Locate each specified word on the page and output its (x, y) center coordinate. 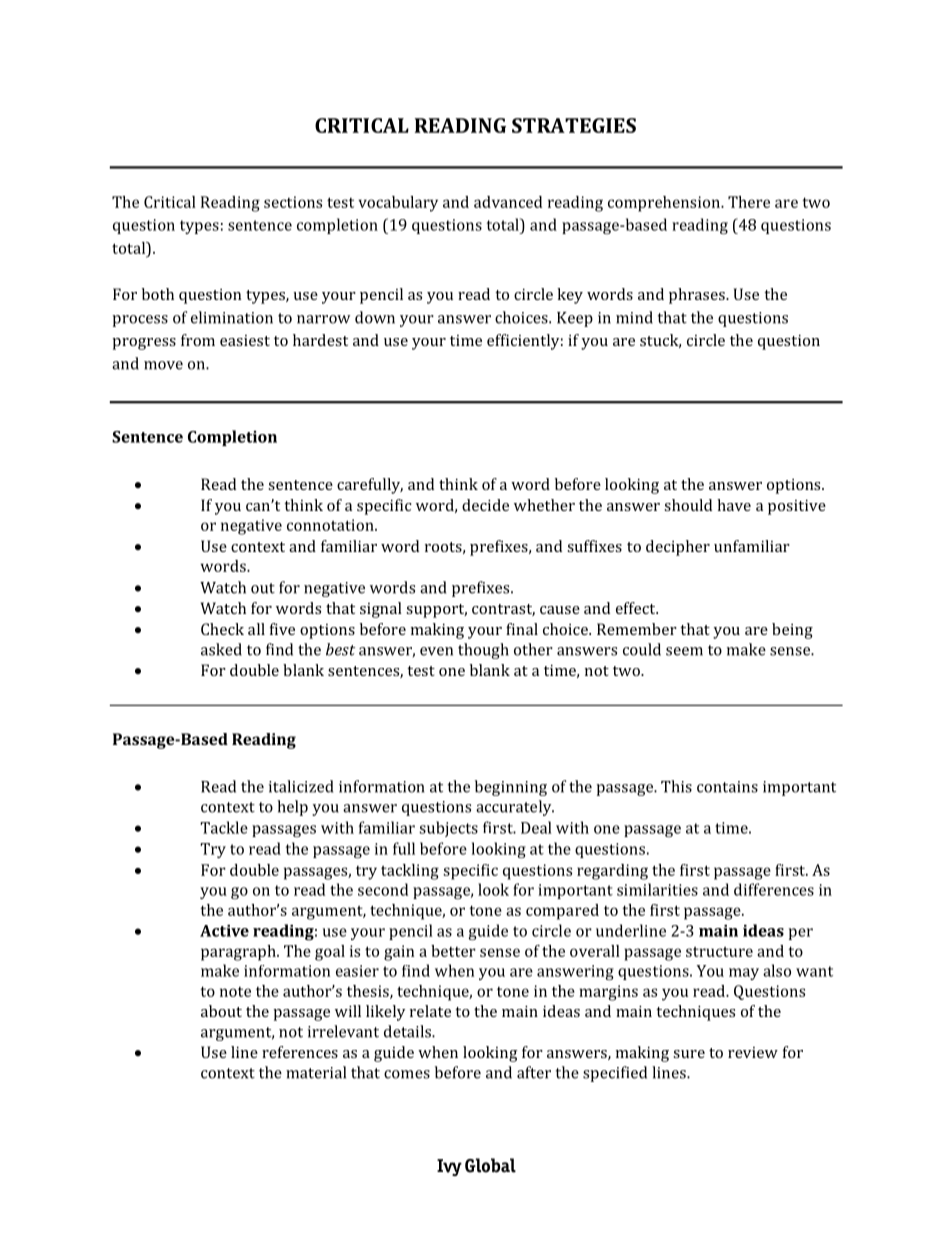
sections (293, 202)
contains (727, 787)
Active (224, 931)
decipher (678, 548)
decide (485, 505)
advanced (508, 202)
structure (719, 952)
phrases (698, 296)
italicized (301, 786)
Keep (575, 319)
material (316, 1072)
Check (222, 629)
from (198, 340)
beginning (511, 788)
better (453, 951)
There (749, 202)
